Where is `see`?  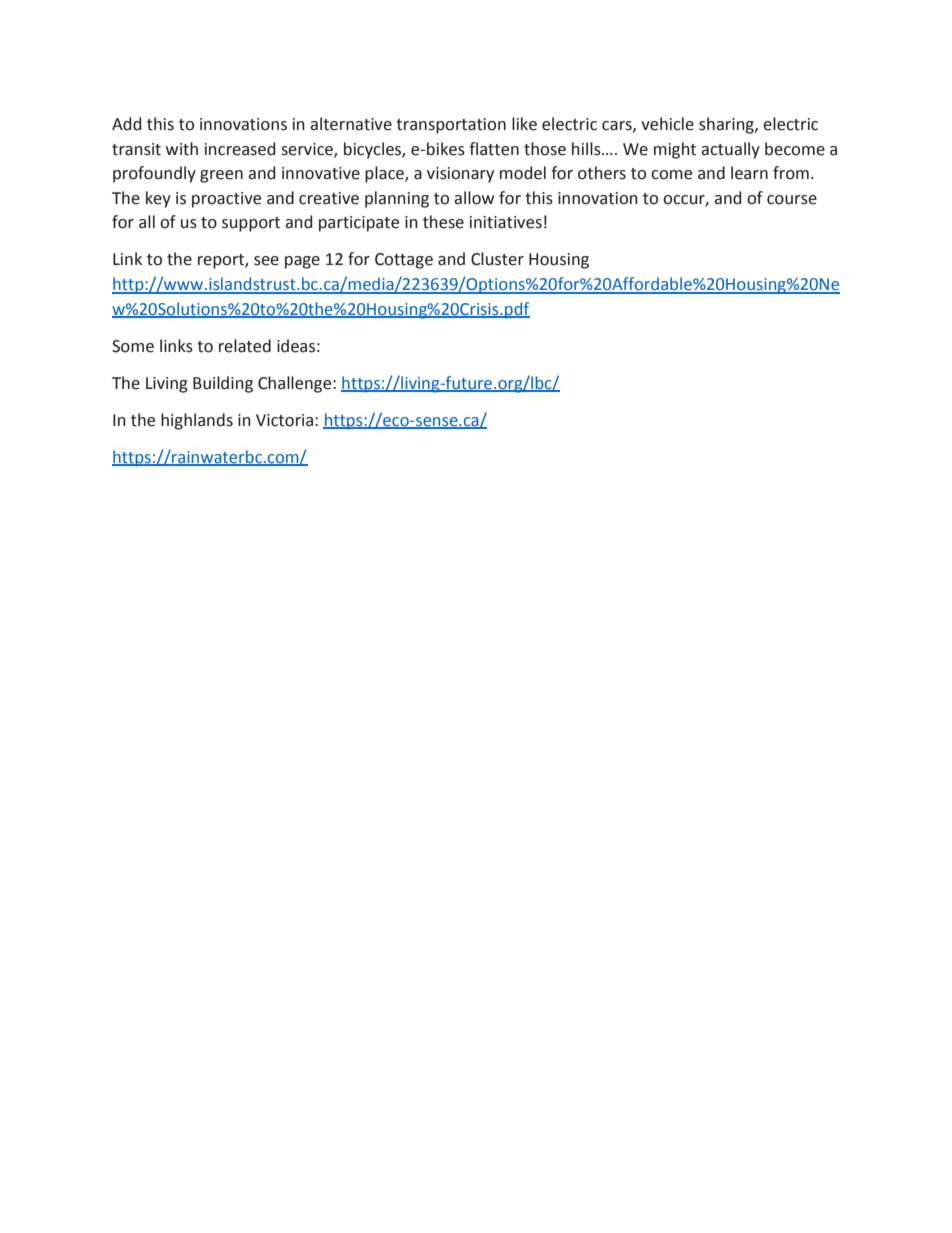 see is located at coordinates (266, 261).
